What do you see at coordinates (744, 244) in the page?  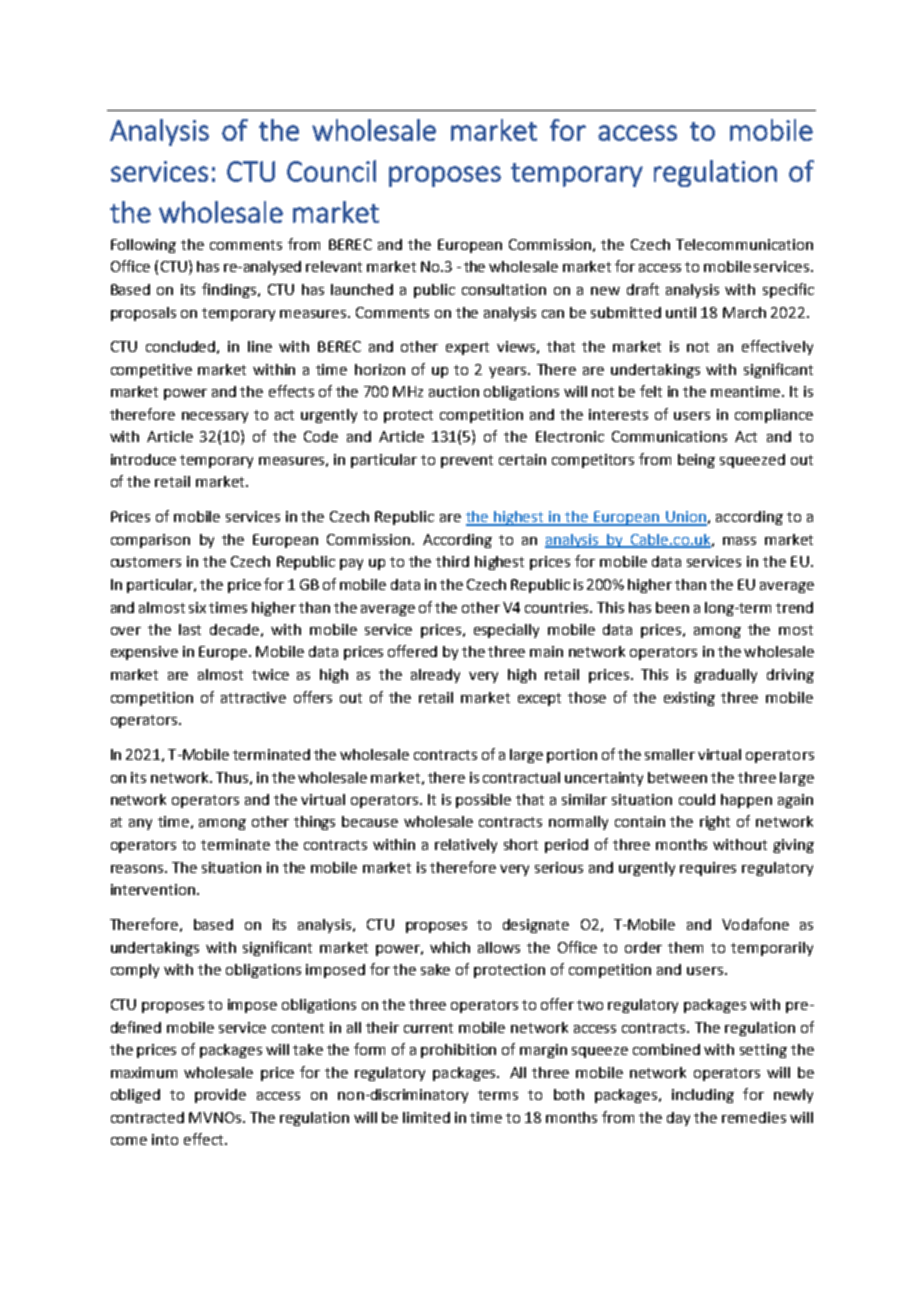 I see `Telecommunication` at bounding box center [744, 244].
